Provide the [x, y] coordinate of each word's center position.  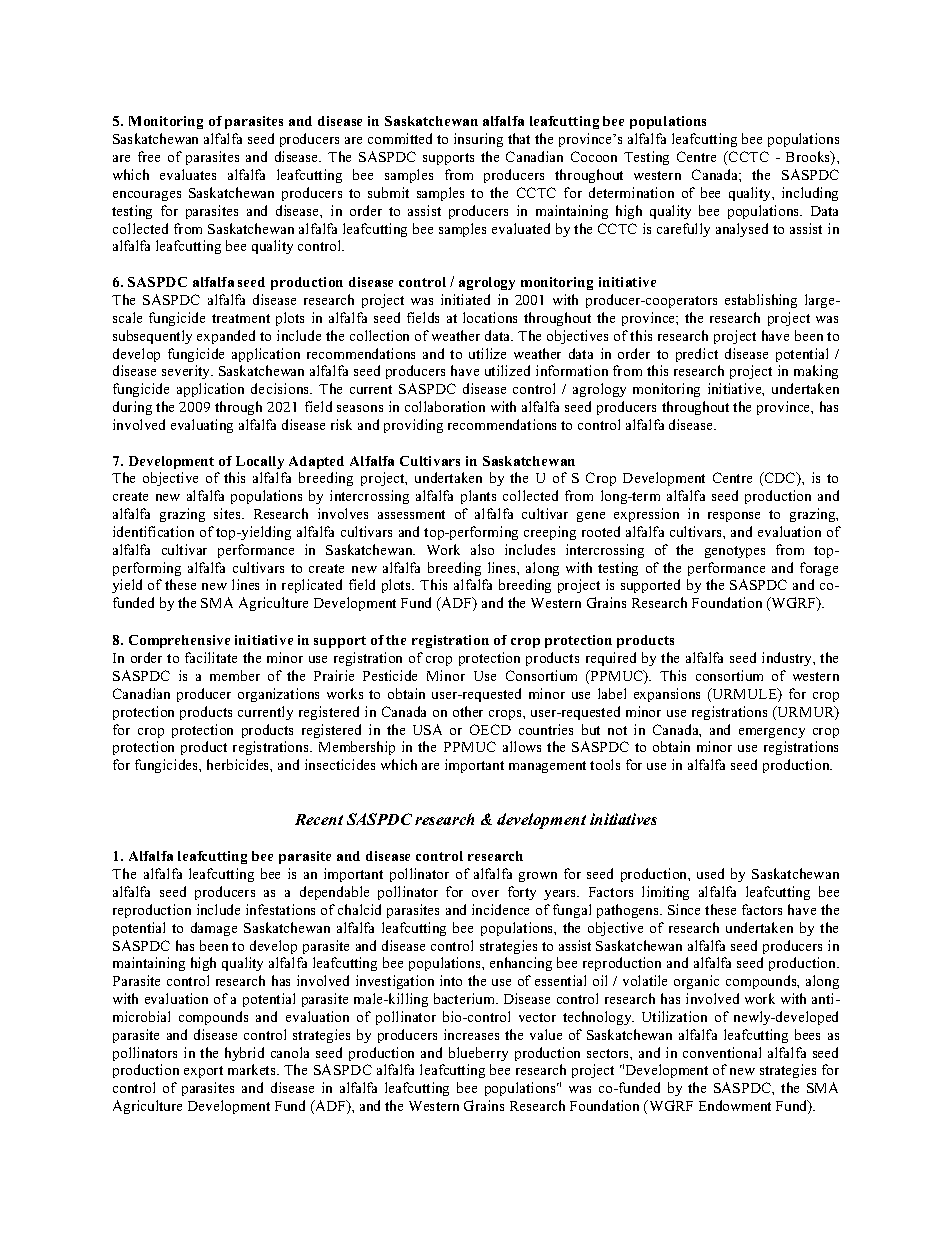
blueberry [478, 1054]
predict [697, 355]
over [485, 893]
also [482, 549]
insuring [478, 140]
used [710, 873]
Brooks [809, 158]
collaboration [445, 406]
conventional [722, 1052]
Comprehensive [179, 641]
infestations [280, 909]
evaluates [188, 174]
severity [187, 372]
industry [788, 659]
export [203, 1072]
